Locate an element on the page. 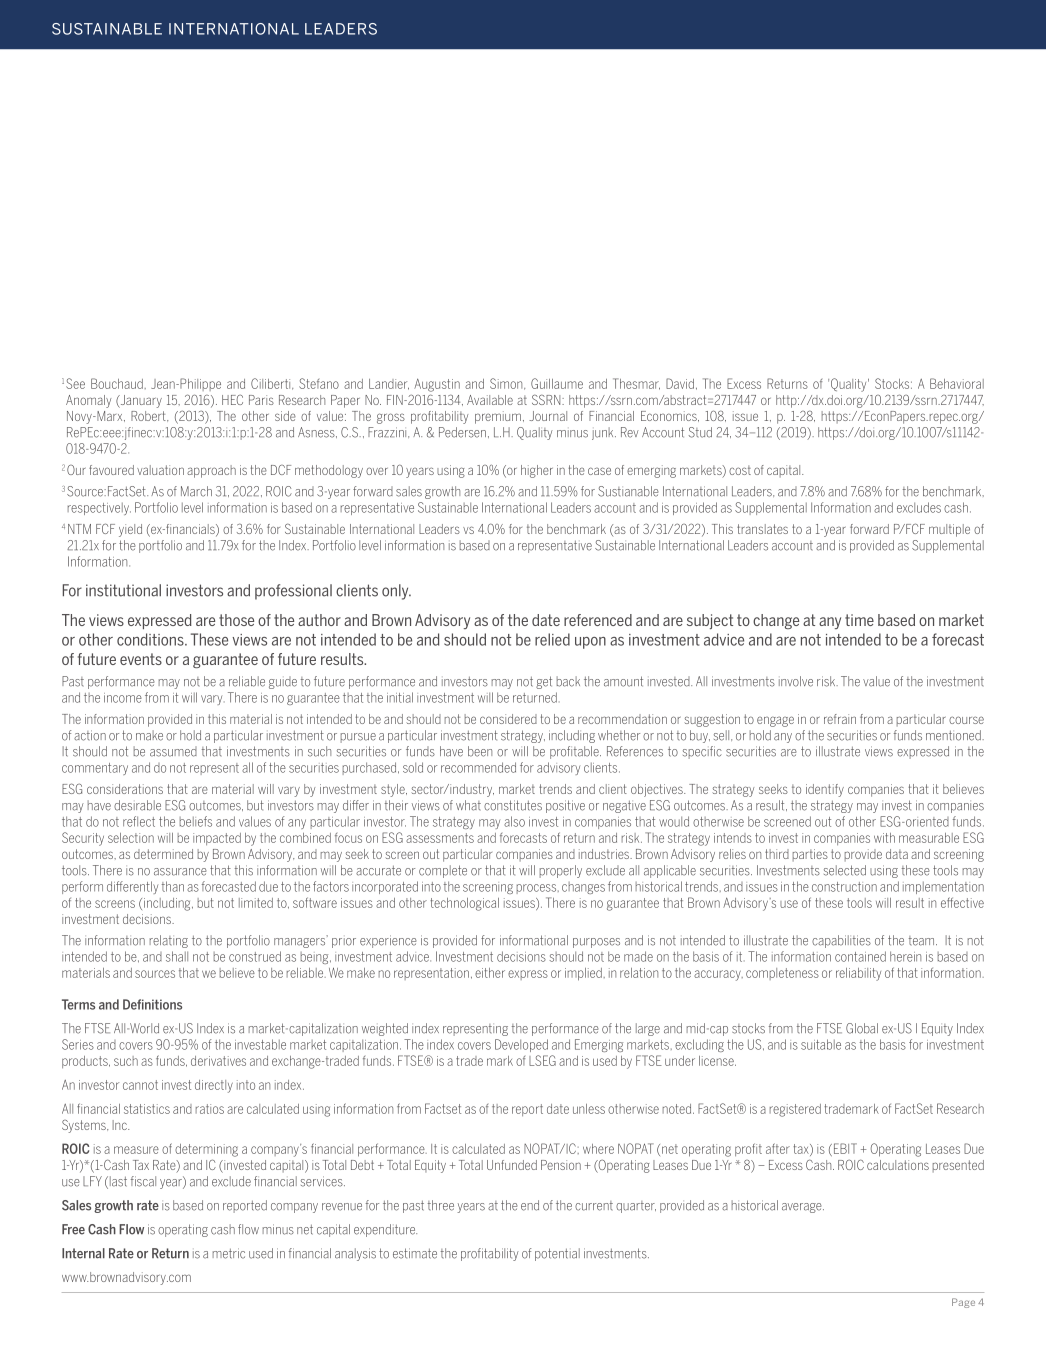 The width and height of the image is (1046, 1354). reliability is located at coordinates (858, 974).
